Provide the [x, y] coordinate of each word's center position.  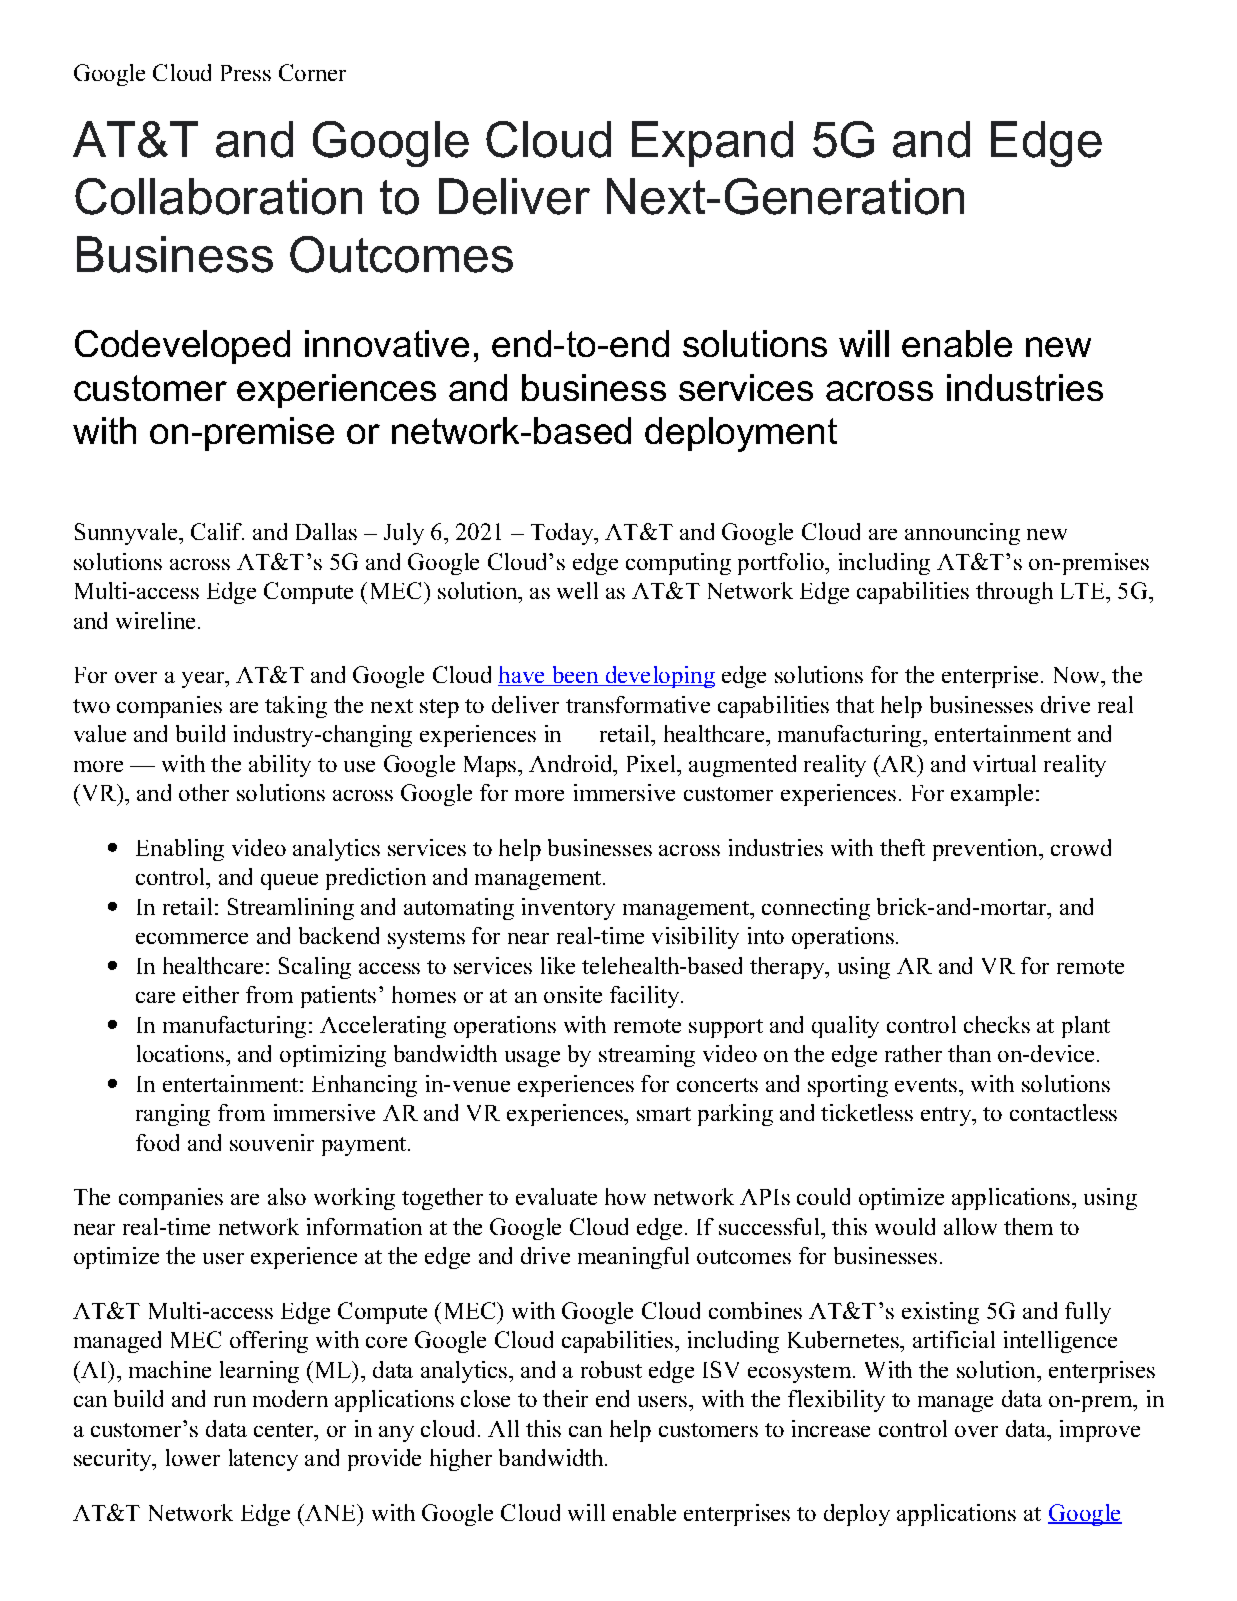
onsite [573, 994]
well [577, 590]
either [211, 994]
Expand [712, 144]
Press [246, 73]
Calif [217, 531]
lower [193, 1457]
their [565, 1398]
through [1014, 593]
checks [997, 1024]
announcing [962, 534]
